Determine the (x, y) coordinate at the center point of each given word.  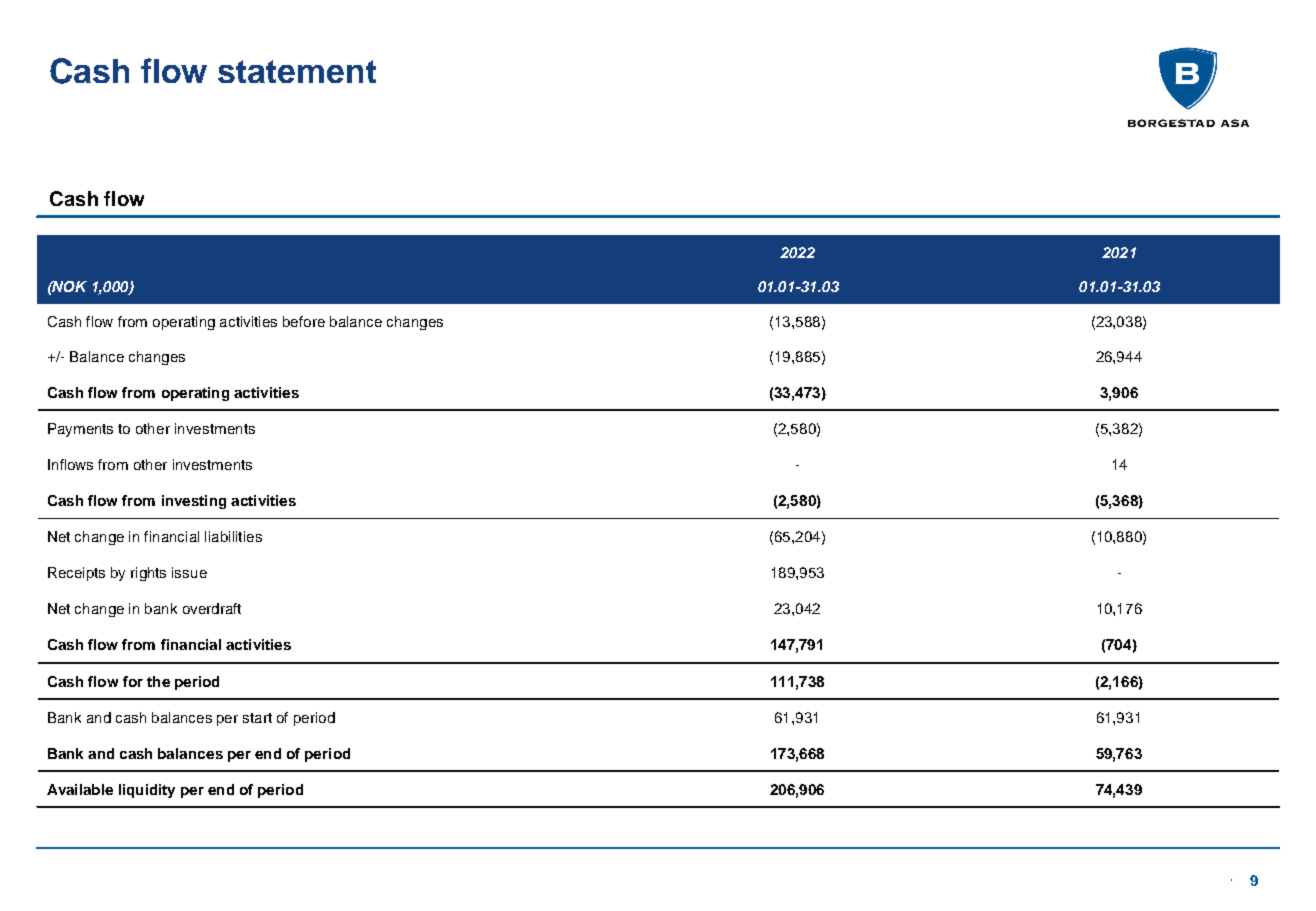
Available (80, 789)
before (304, 321)
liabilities (233, 536)
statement (297, 71)
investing (194, 502)
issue (189, 572)
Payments (80, 430)
